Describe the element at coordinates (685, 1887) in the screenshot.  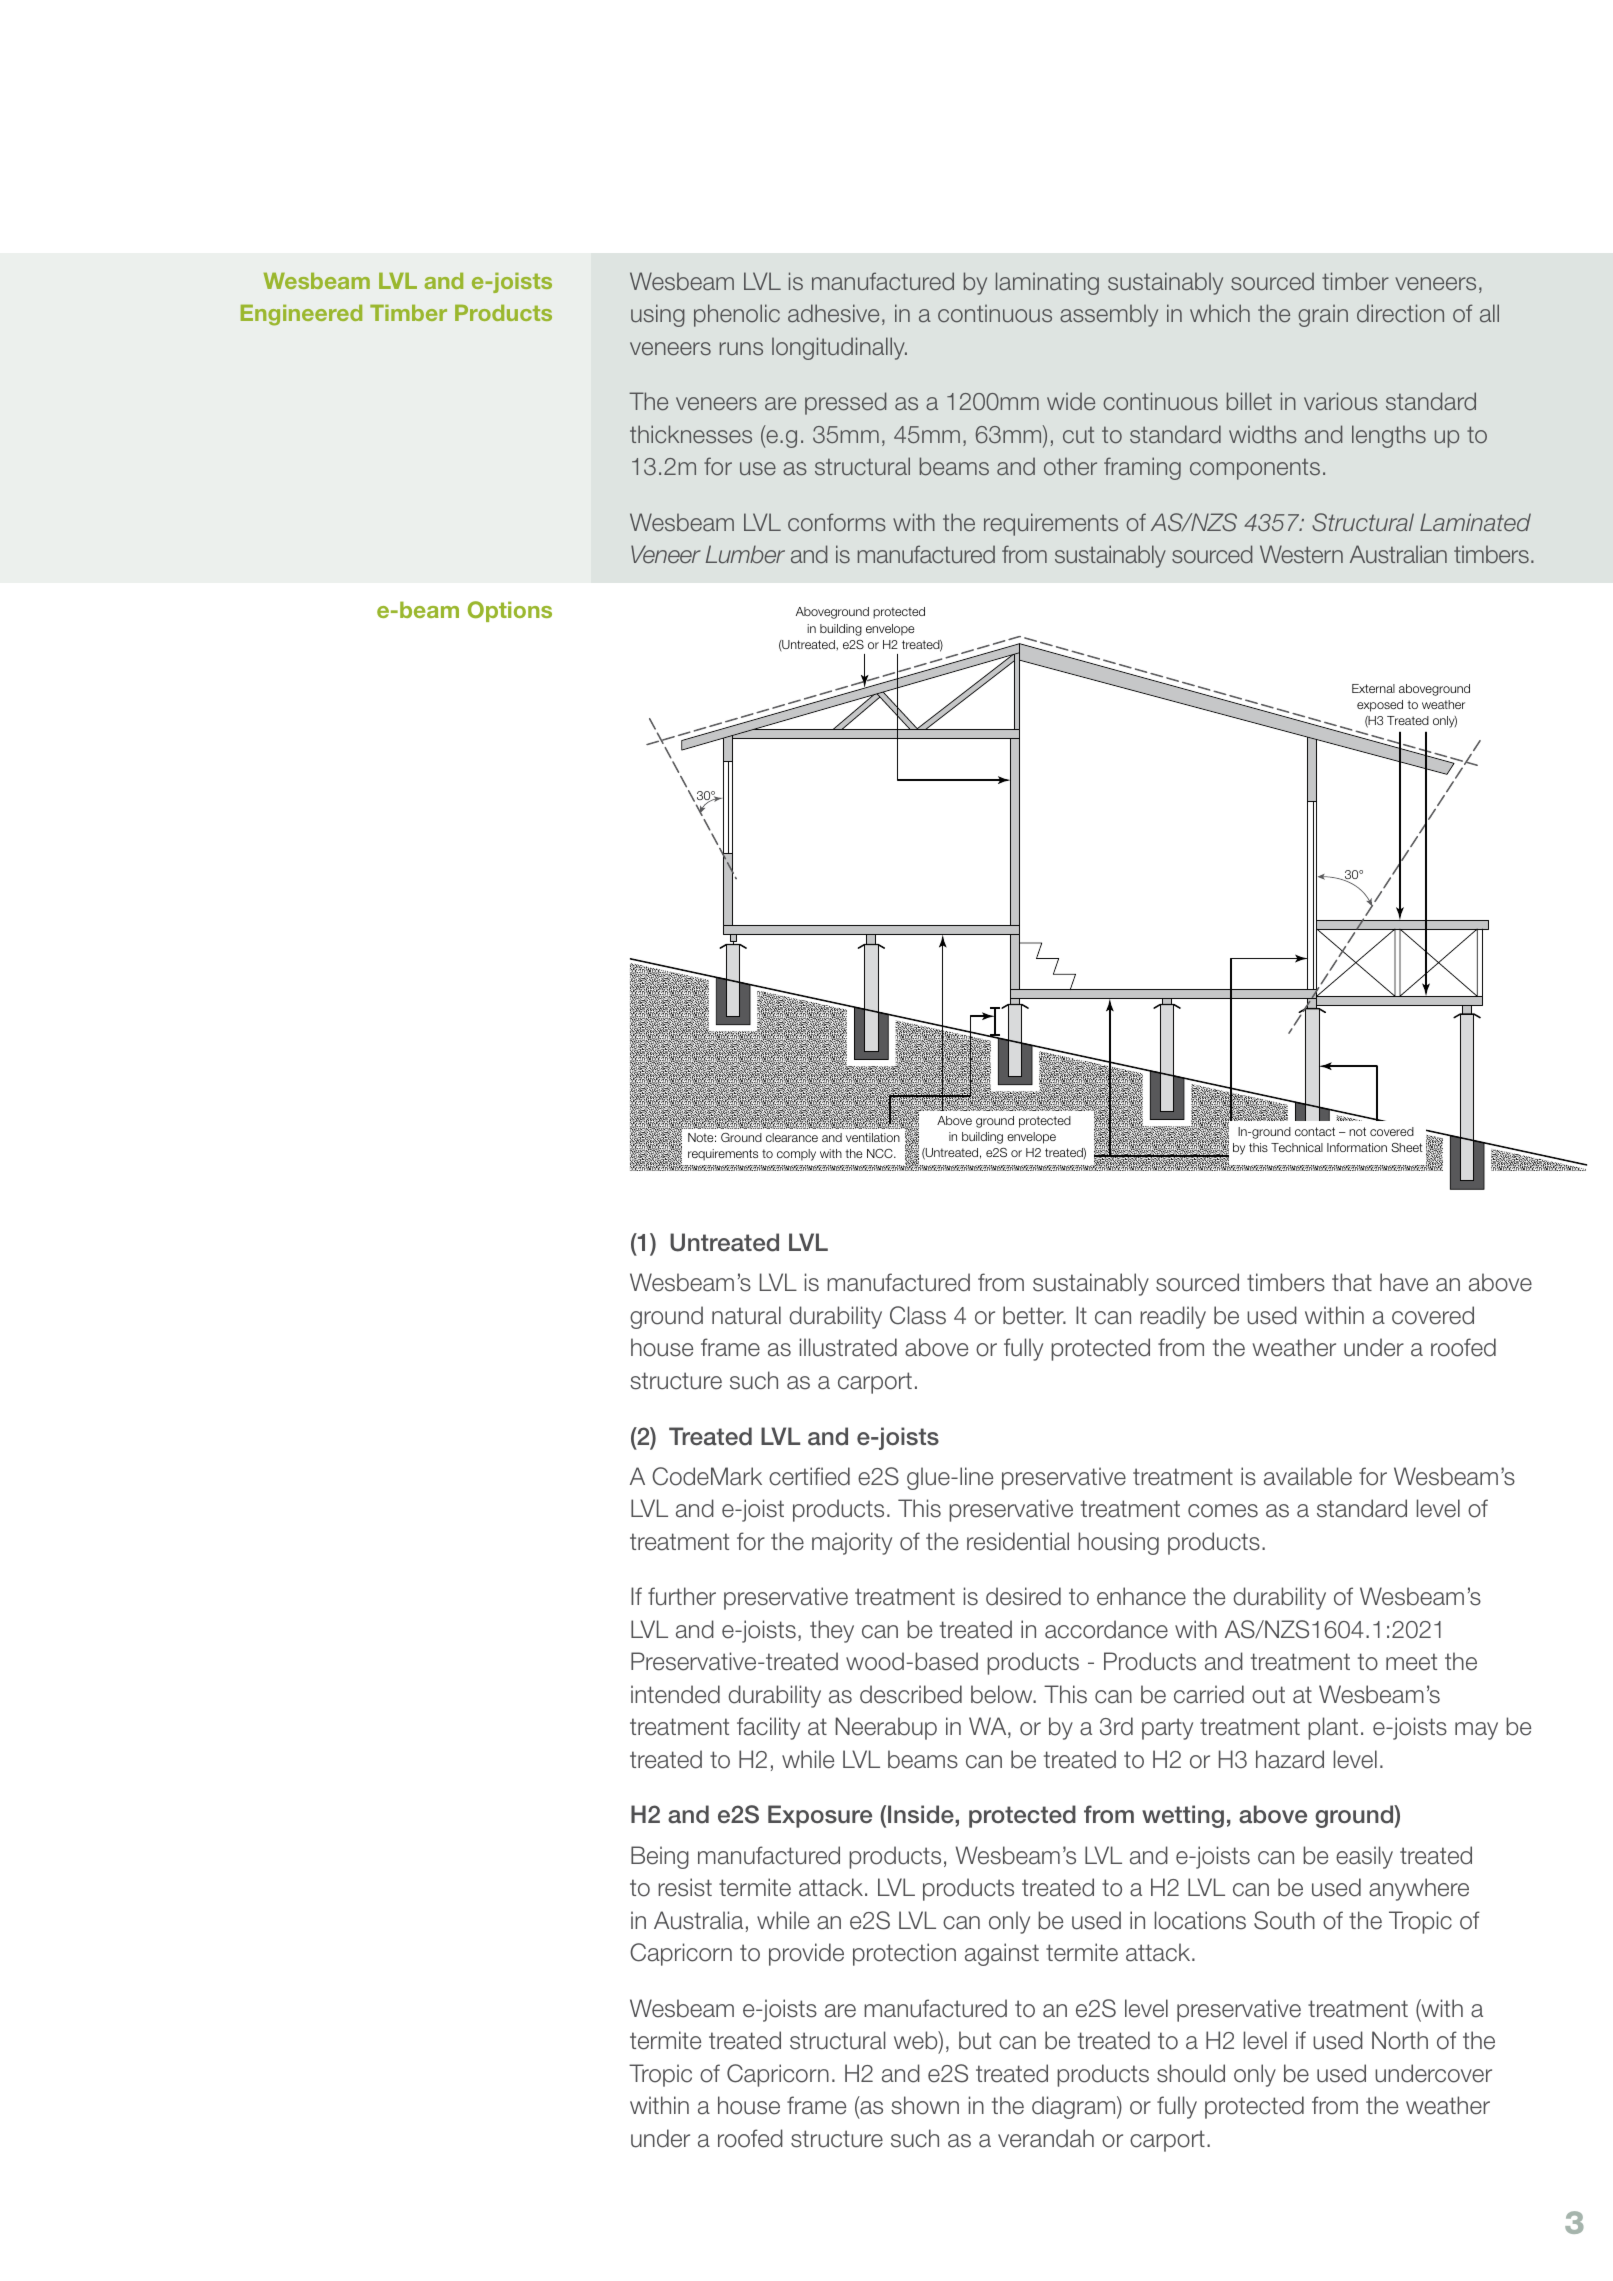
I see `resist` at that location.
